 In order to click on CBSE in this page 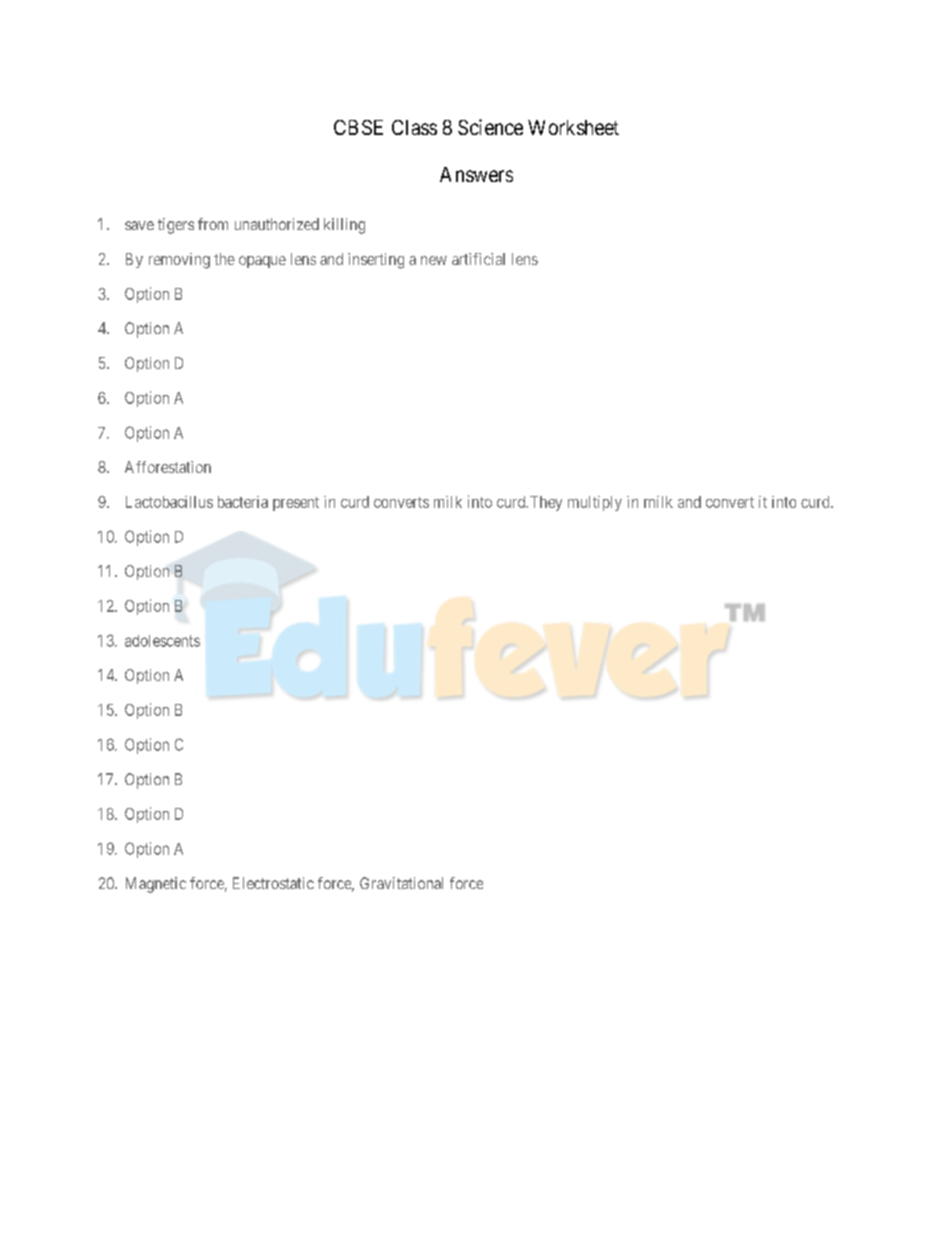, I will do `click(358, 127)`.
